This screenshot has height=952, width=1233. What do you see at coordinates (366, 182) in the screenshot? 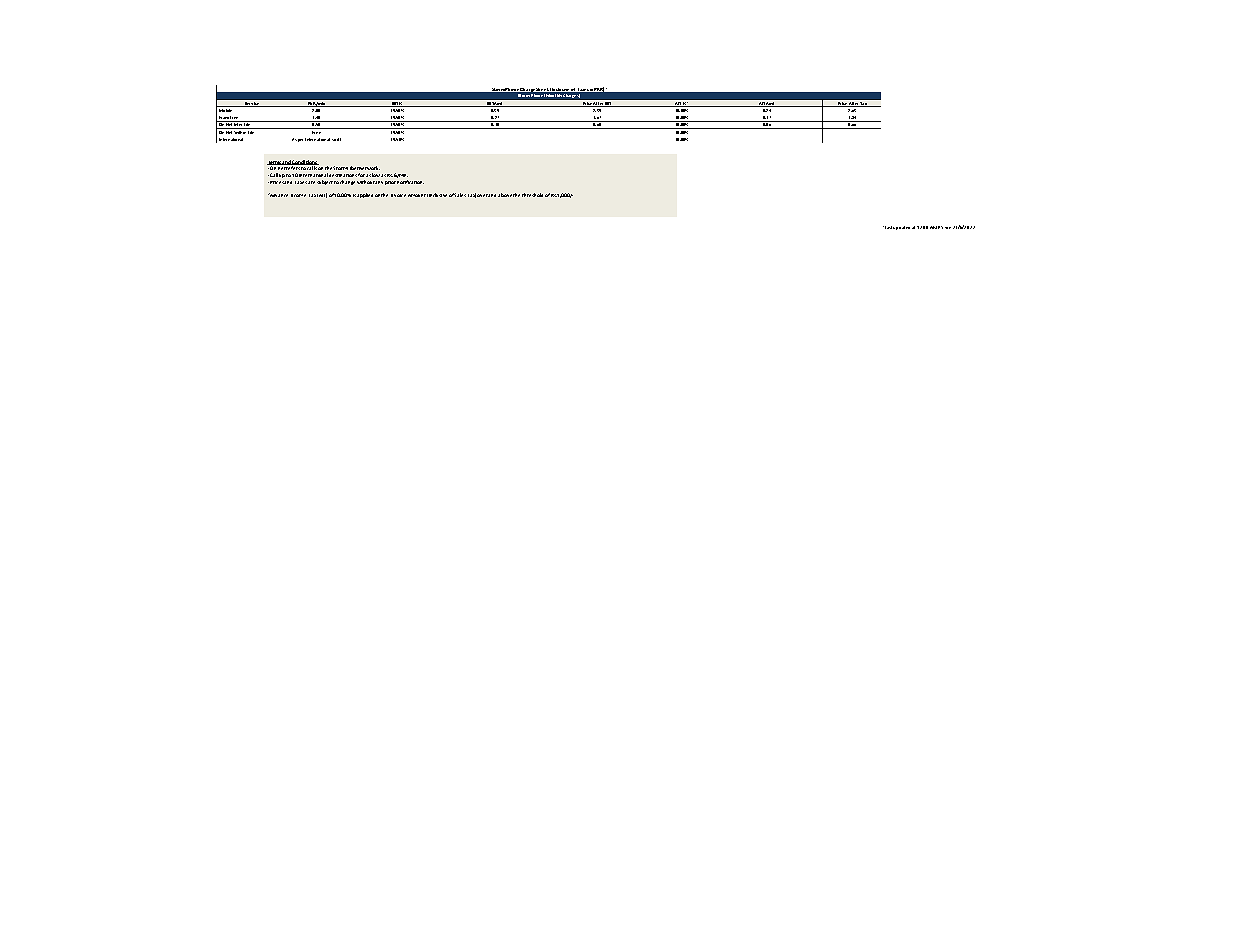
I see `without` at bounding box center [366, 182].
